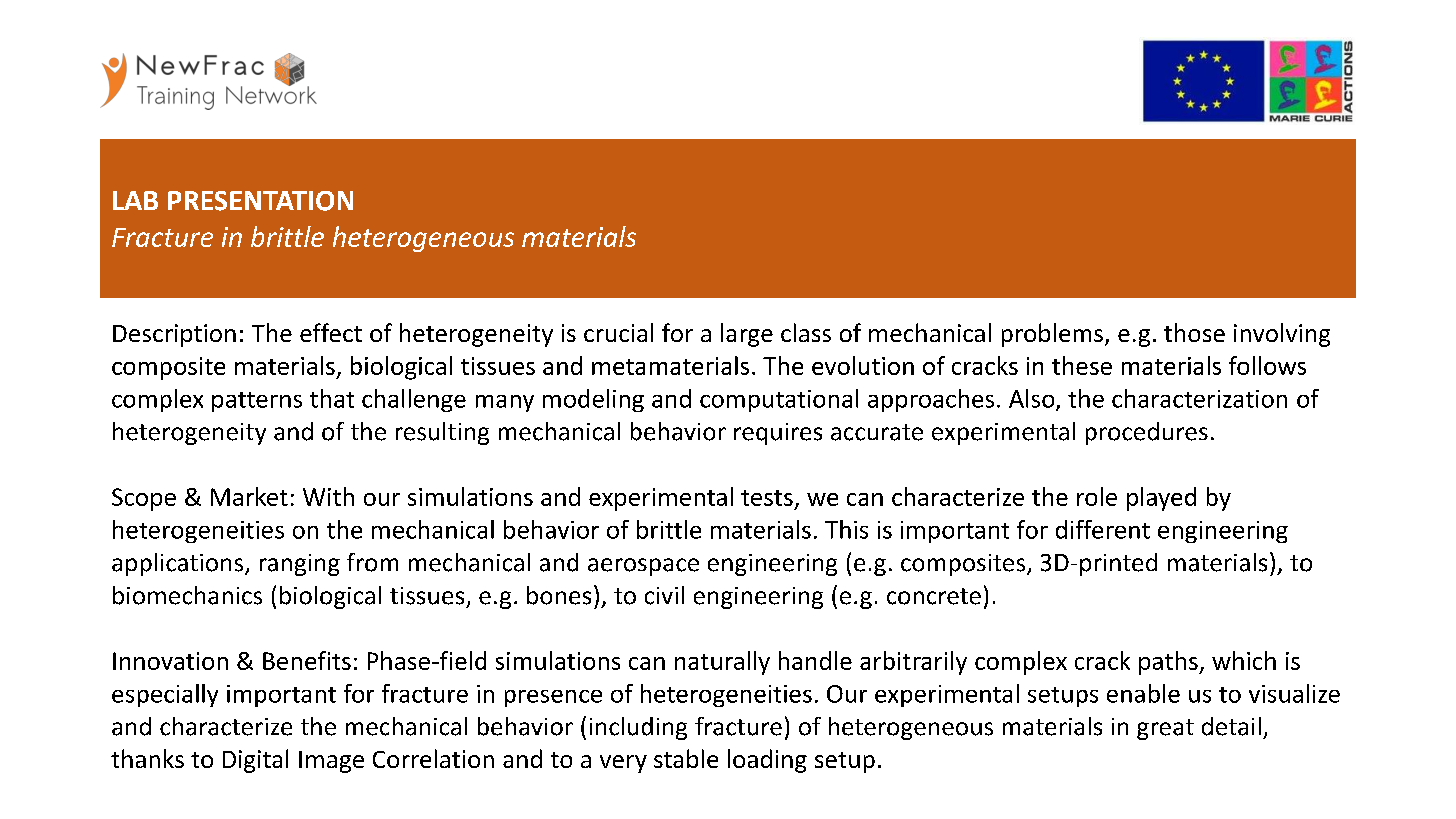 This document has width=1456, height=819. I want to click on those, so click(1194, 332).
